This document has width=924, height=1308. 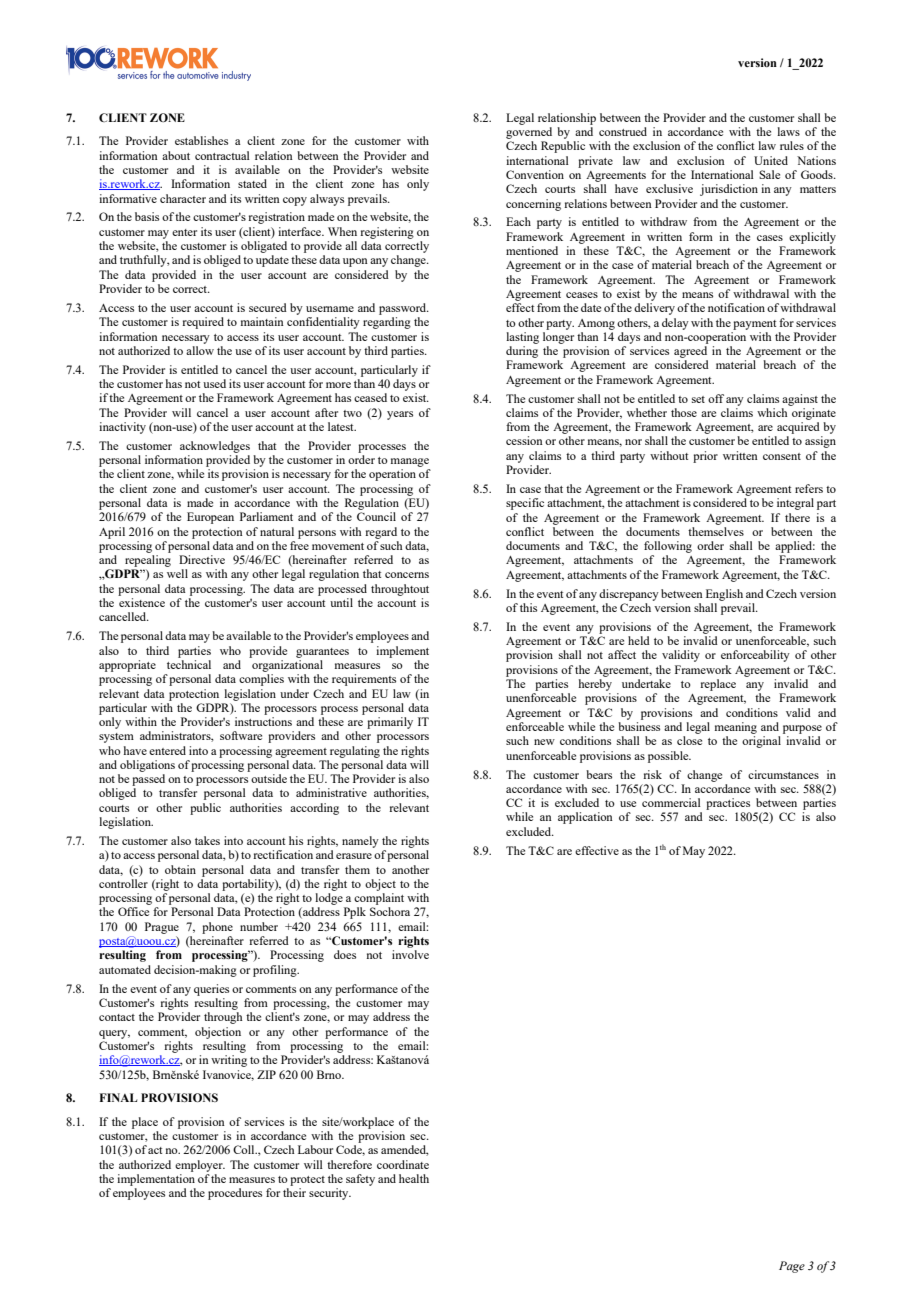 I want to click on complaint, so click(x=379, y=899).
